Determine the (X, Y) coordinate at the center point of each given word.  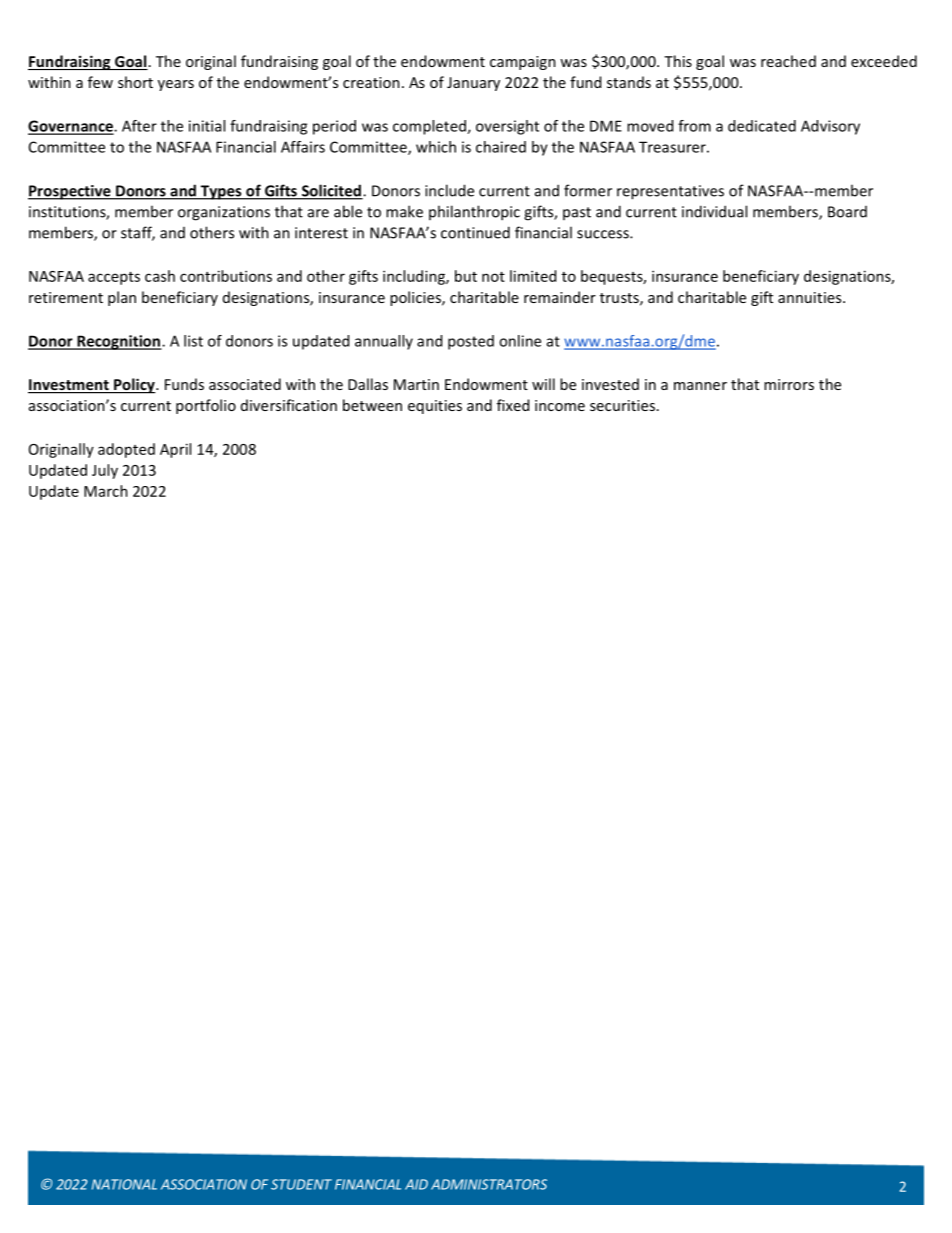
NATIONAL (124, 1184)
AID (416, 1184)
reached (788, 61)
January (473, 84)
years (176, 85)
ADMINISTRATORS (489, 1184)
